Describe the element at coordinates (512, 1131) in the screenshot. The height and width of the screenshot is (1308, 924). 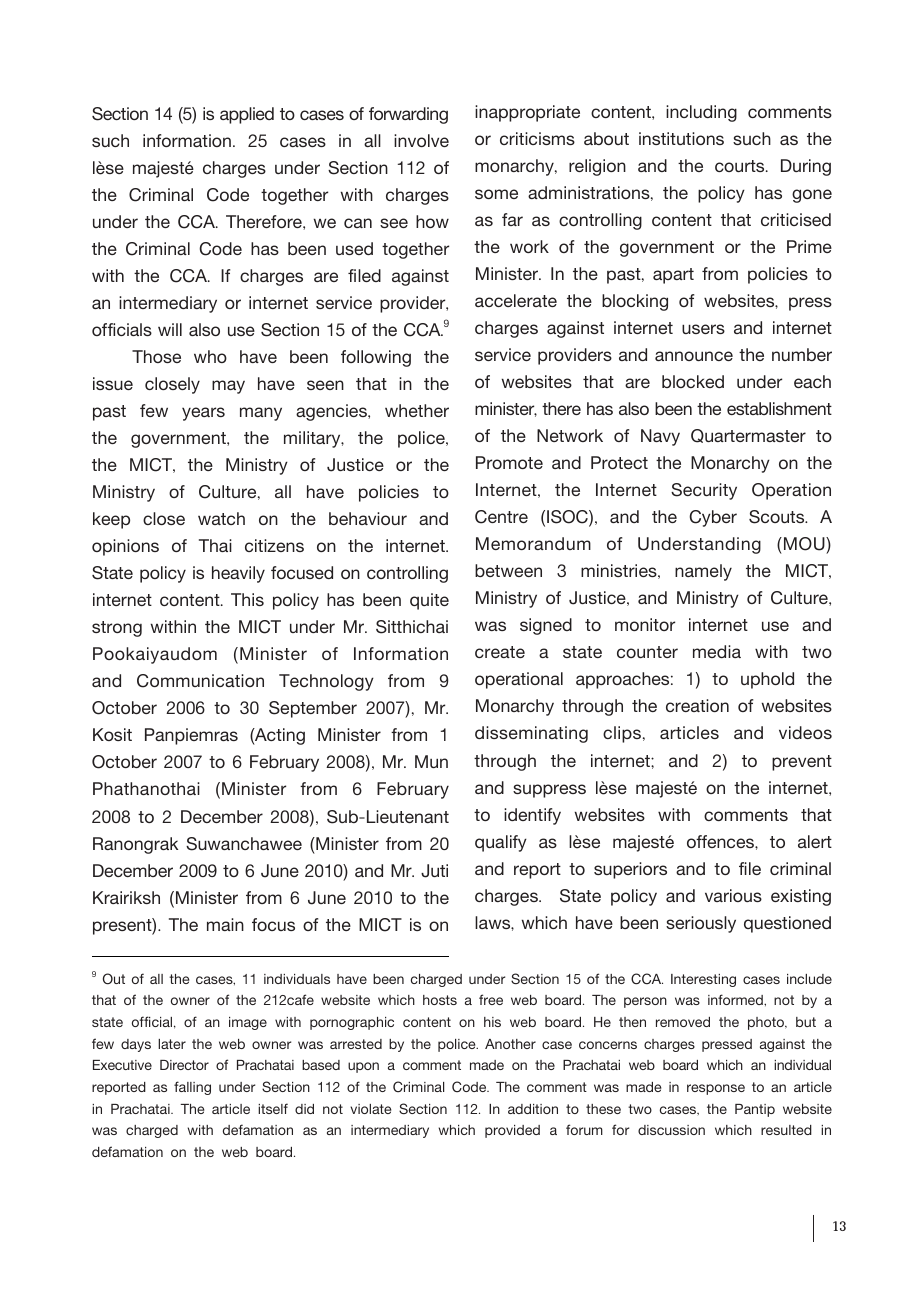
I see `provided` at that location.
